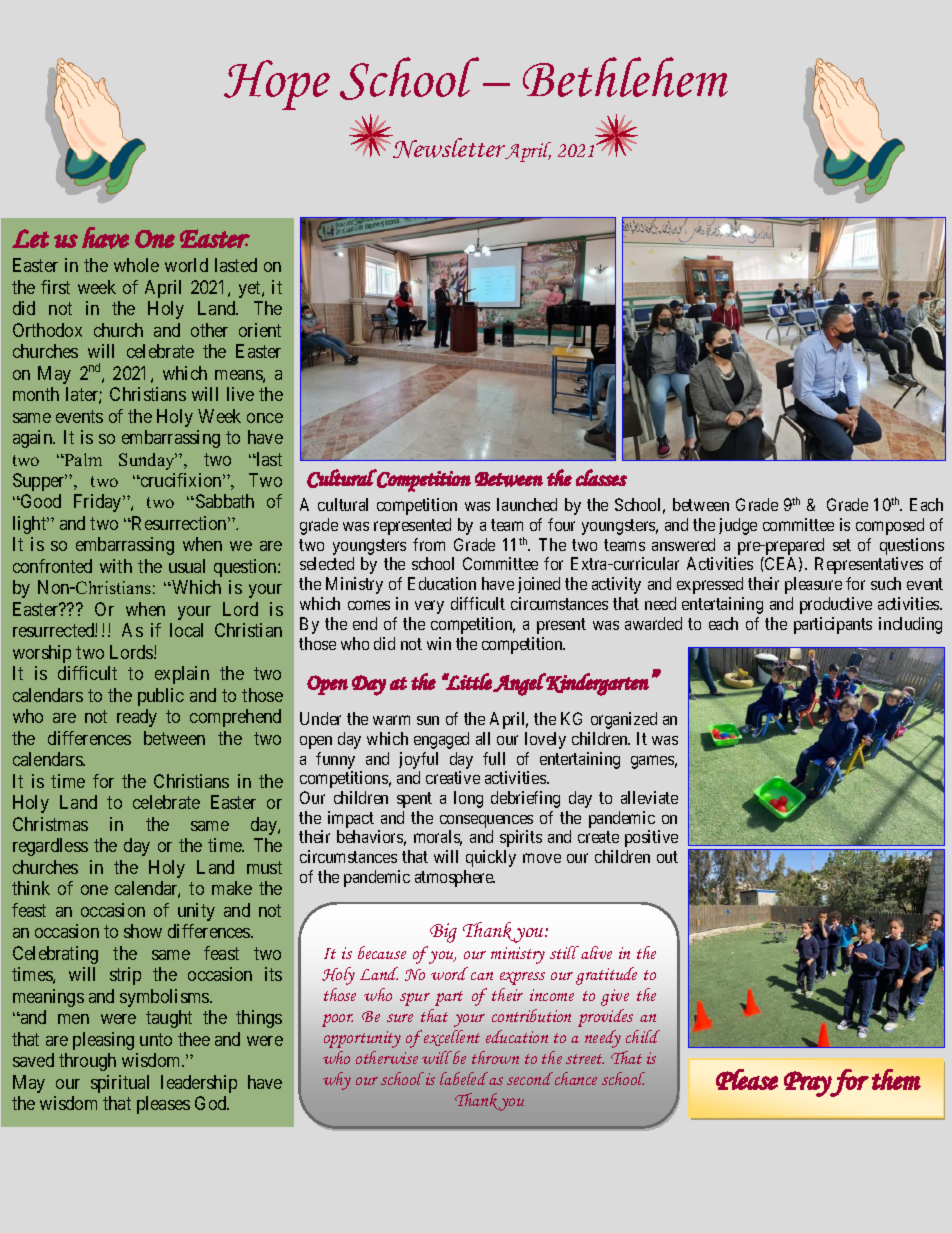 This screenshot has width=952, height=1233. What do you see at coordinates (494, 758) in the screenshot?
I see `full` at bounding box center [494, 758].
